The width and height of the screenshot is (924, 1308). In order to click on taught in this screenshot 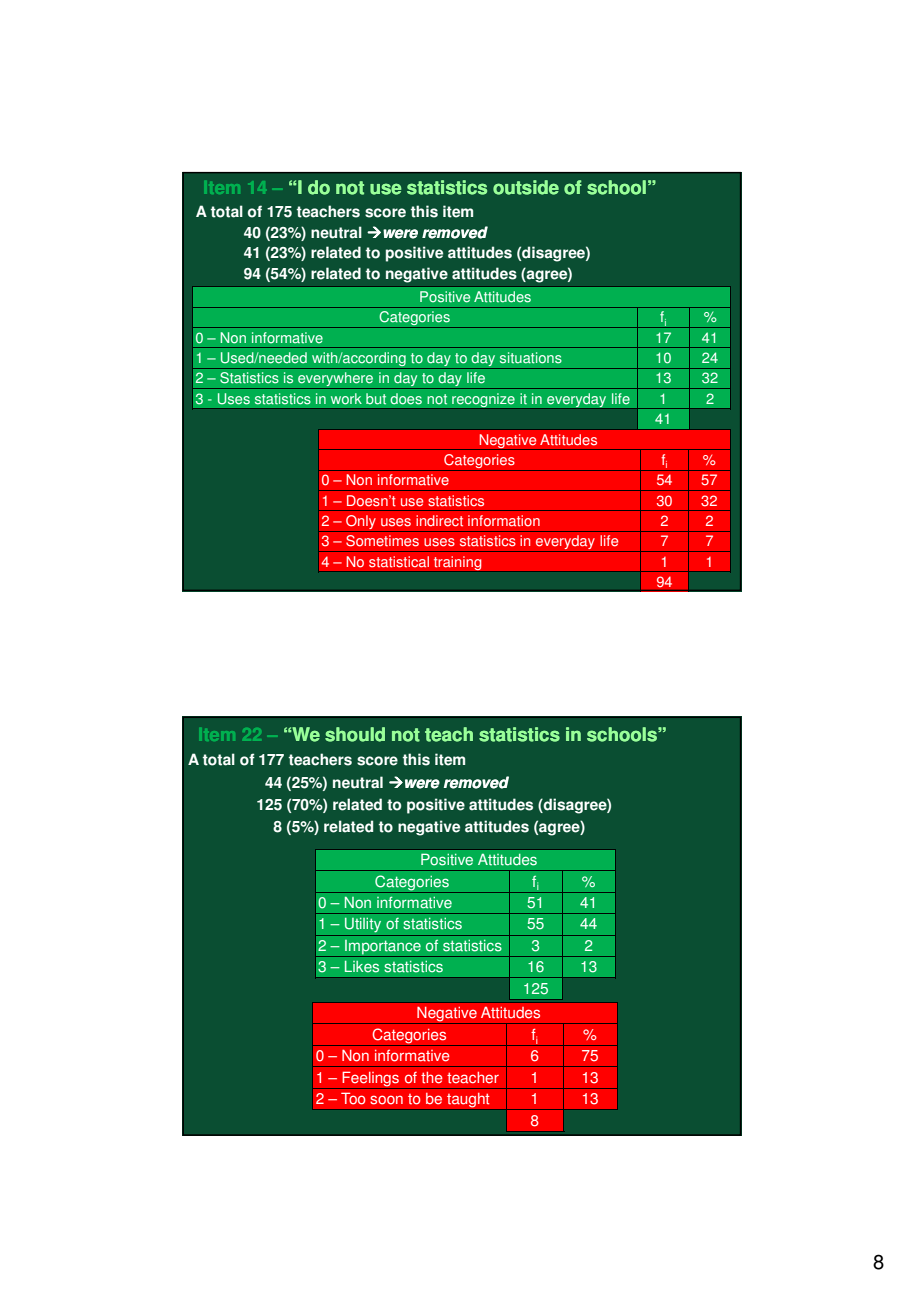, I will do `click(468, 1100)`.
